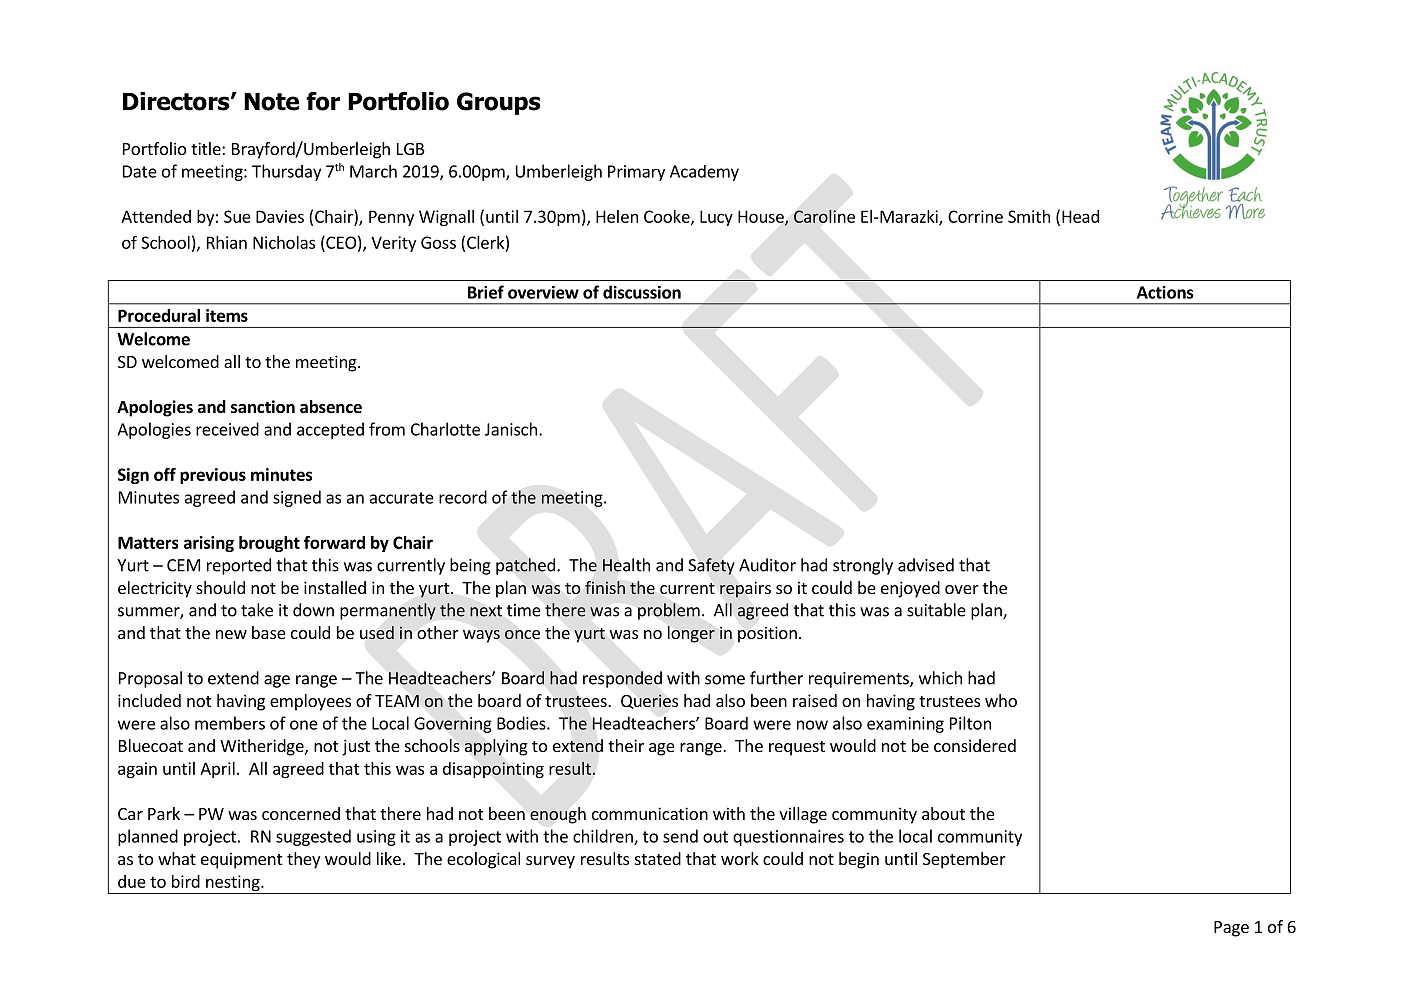  Describe the element at coordinates (926, 565) in the document. I see `advised` at that location.
